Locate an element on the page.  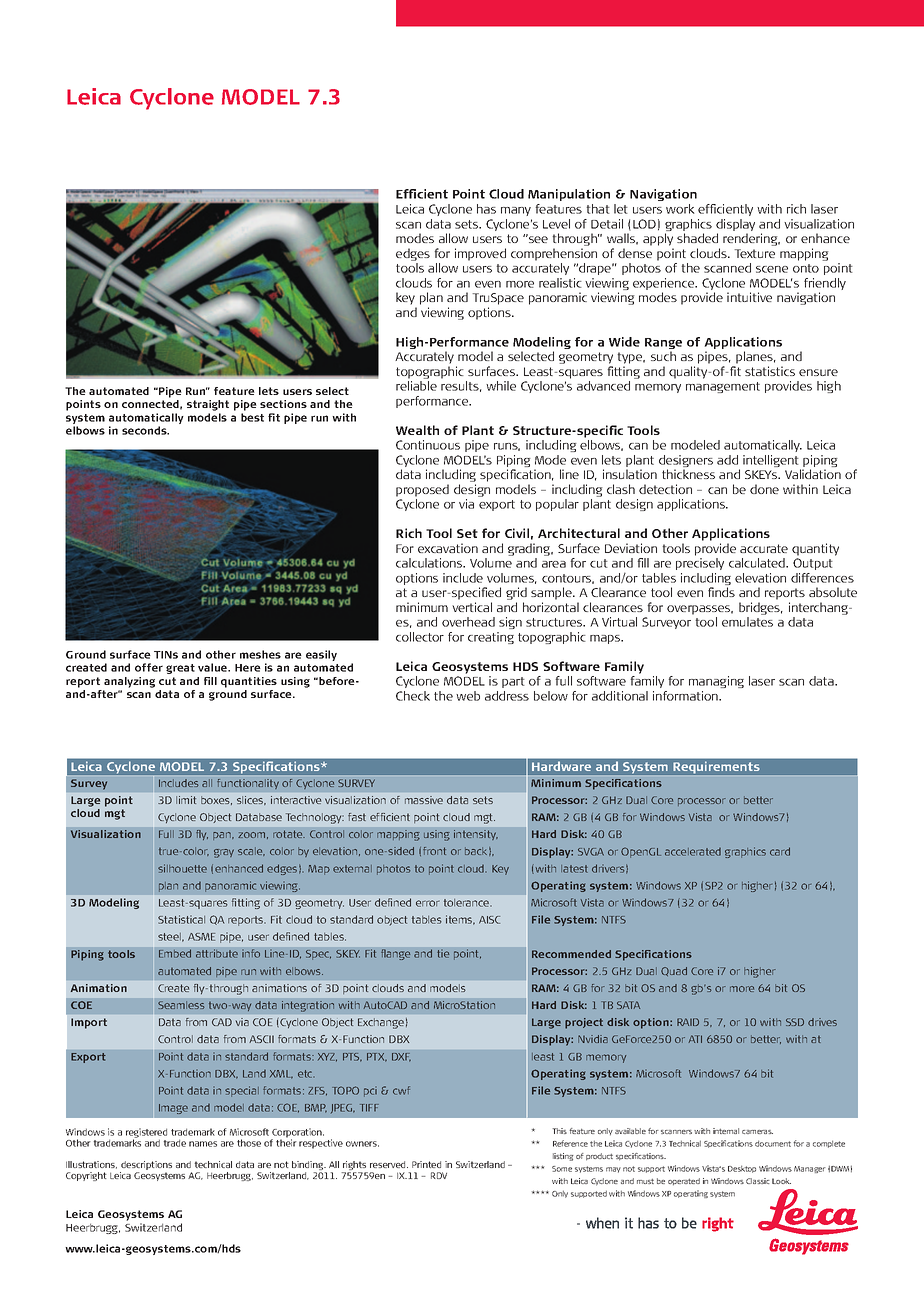
Printed is located at coordinates (426, 1164).
